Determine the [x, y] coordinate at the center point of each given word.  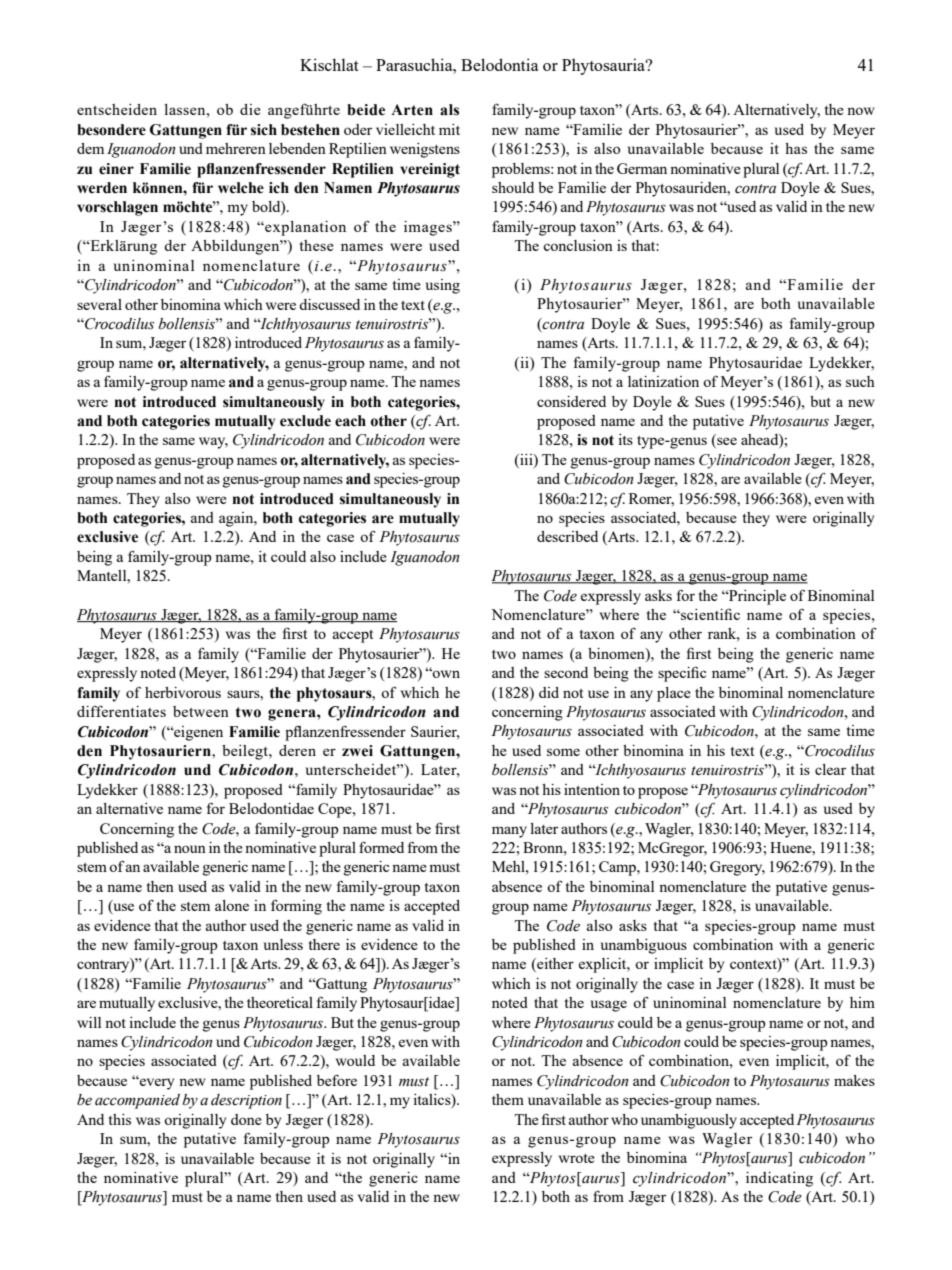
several [99, 304]
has [796, 148]
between [201, 711]
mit [449, 129]
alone [232, 905]
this [120, 1119]
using [443, 286]
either [554, 965]
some [563, 752]
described [567, 536]
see [726, 442]
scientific [709, 614]
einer [116, 169]
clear [830, 769]
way [213, 443]
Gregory [737, 868]
